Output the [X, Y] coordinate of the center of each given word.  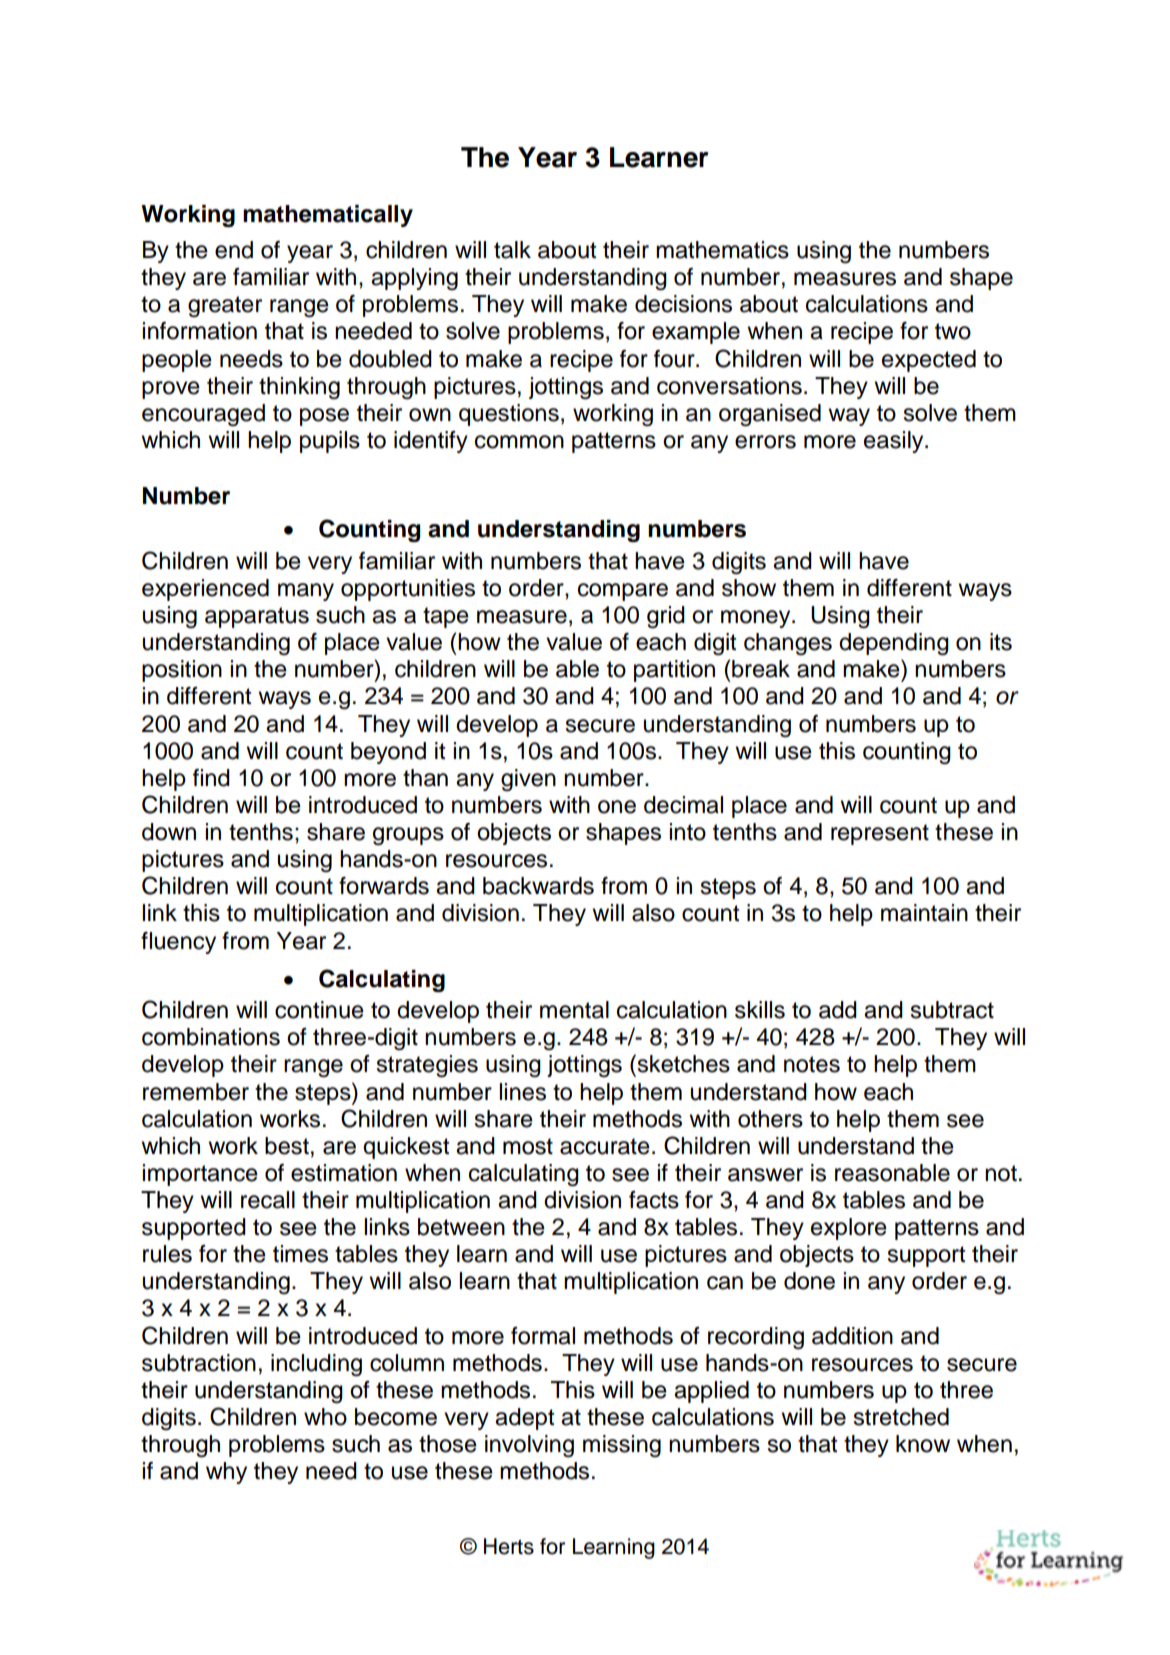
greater [225, 306]
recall [268, 1200]
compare [623, 592]
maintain [924, 913]
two [953, 331]
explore [849, 1229]
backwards [538, 886]
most [528, 1146]
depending [894, 644]
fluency [178, 943]
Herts [509, 1546]
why [226, 1473]
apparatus [257, 617]
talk [512, 250]
